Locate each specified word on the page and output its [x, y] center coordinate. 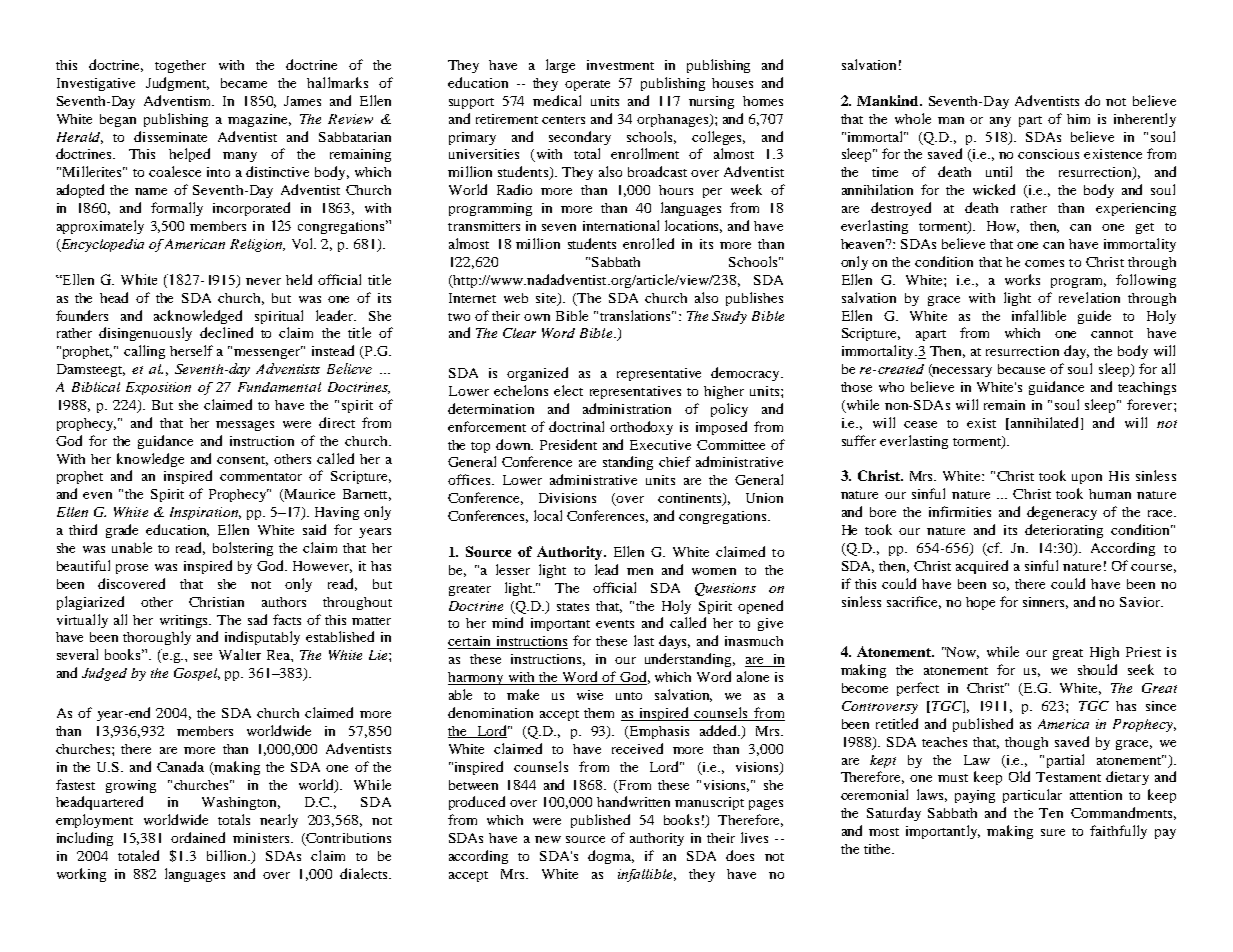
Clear [519, 333]
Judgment [177, 84]
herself [191, 350]
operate [587, 85]
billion [228, 855]
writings [185, 621]
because [1021, 369]
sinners [1045, 603]
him [1078, 119]
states [573, 607]
